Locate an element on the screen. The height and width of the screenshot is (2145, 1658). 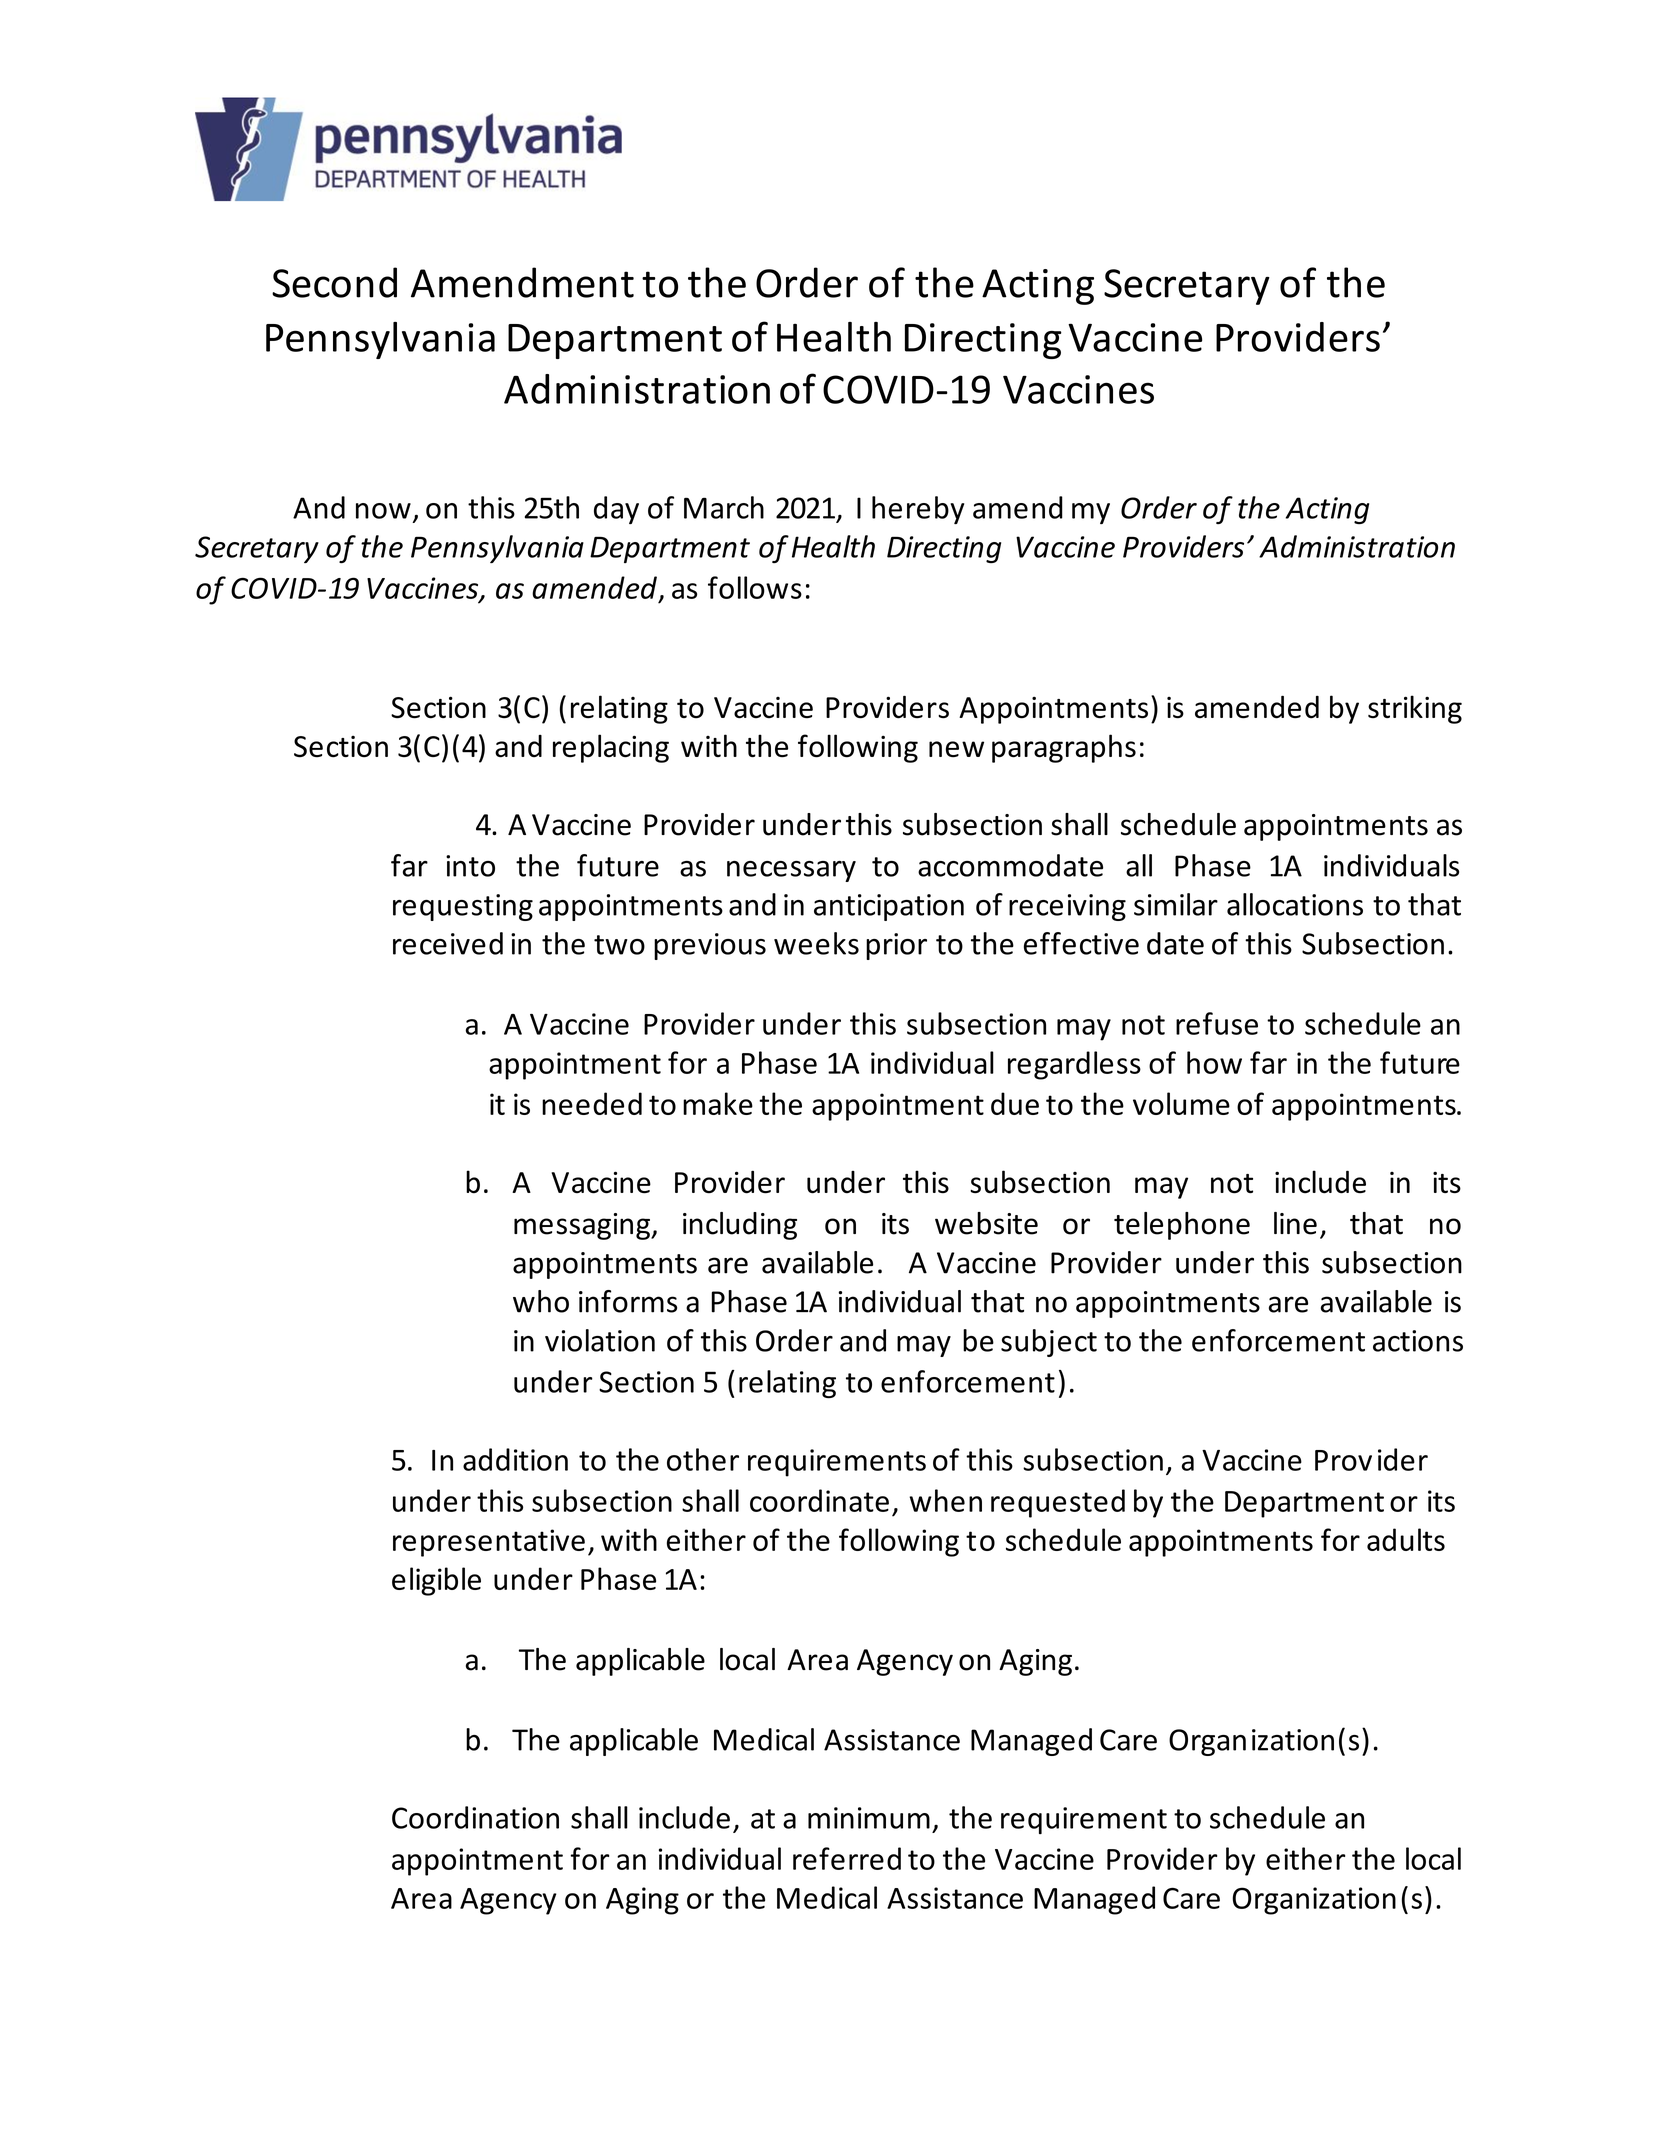
due is located at coordinates (1015, 1103).
